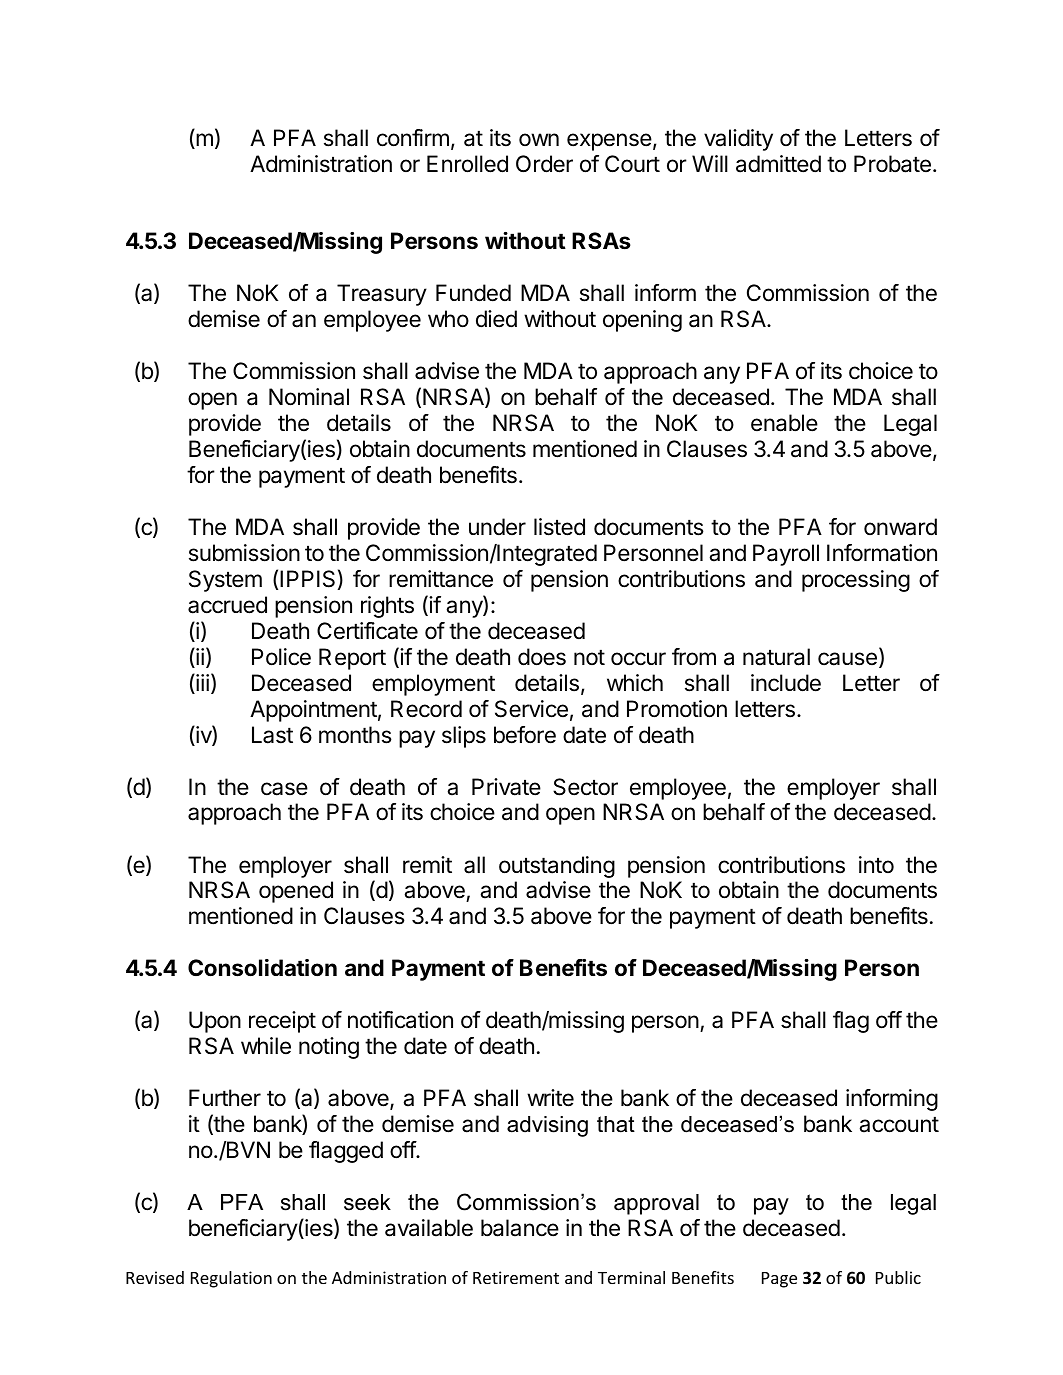 The height and width of the image is (1375, 1063). What do you see at coordinates (786, 555) in the image?
I see `Payroll` at bounding box center [786, 555].
